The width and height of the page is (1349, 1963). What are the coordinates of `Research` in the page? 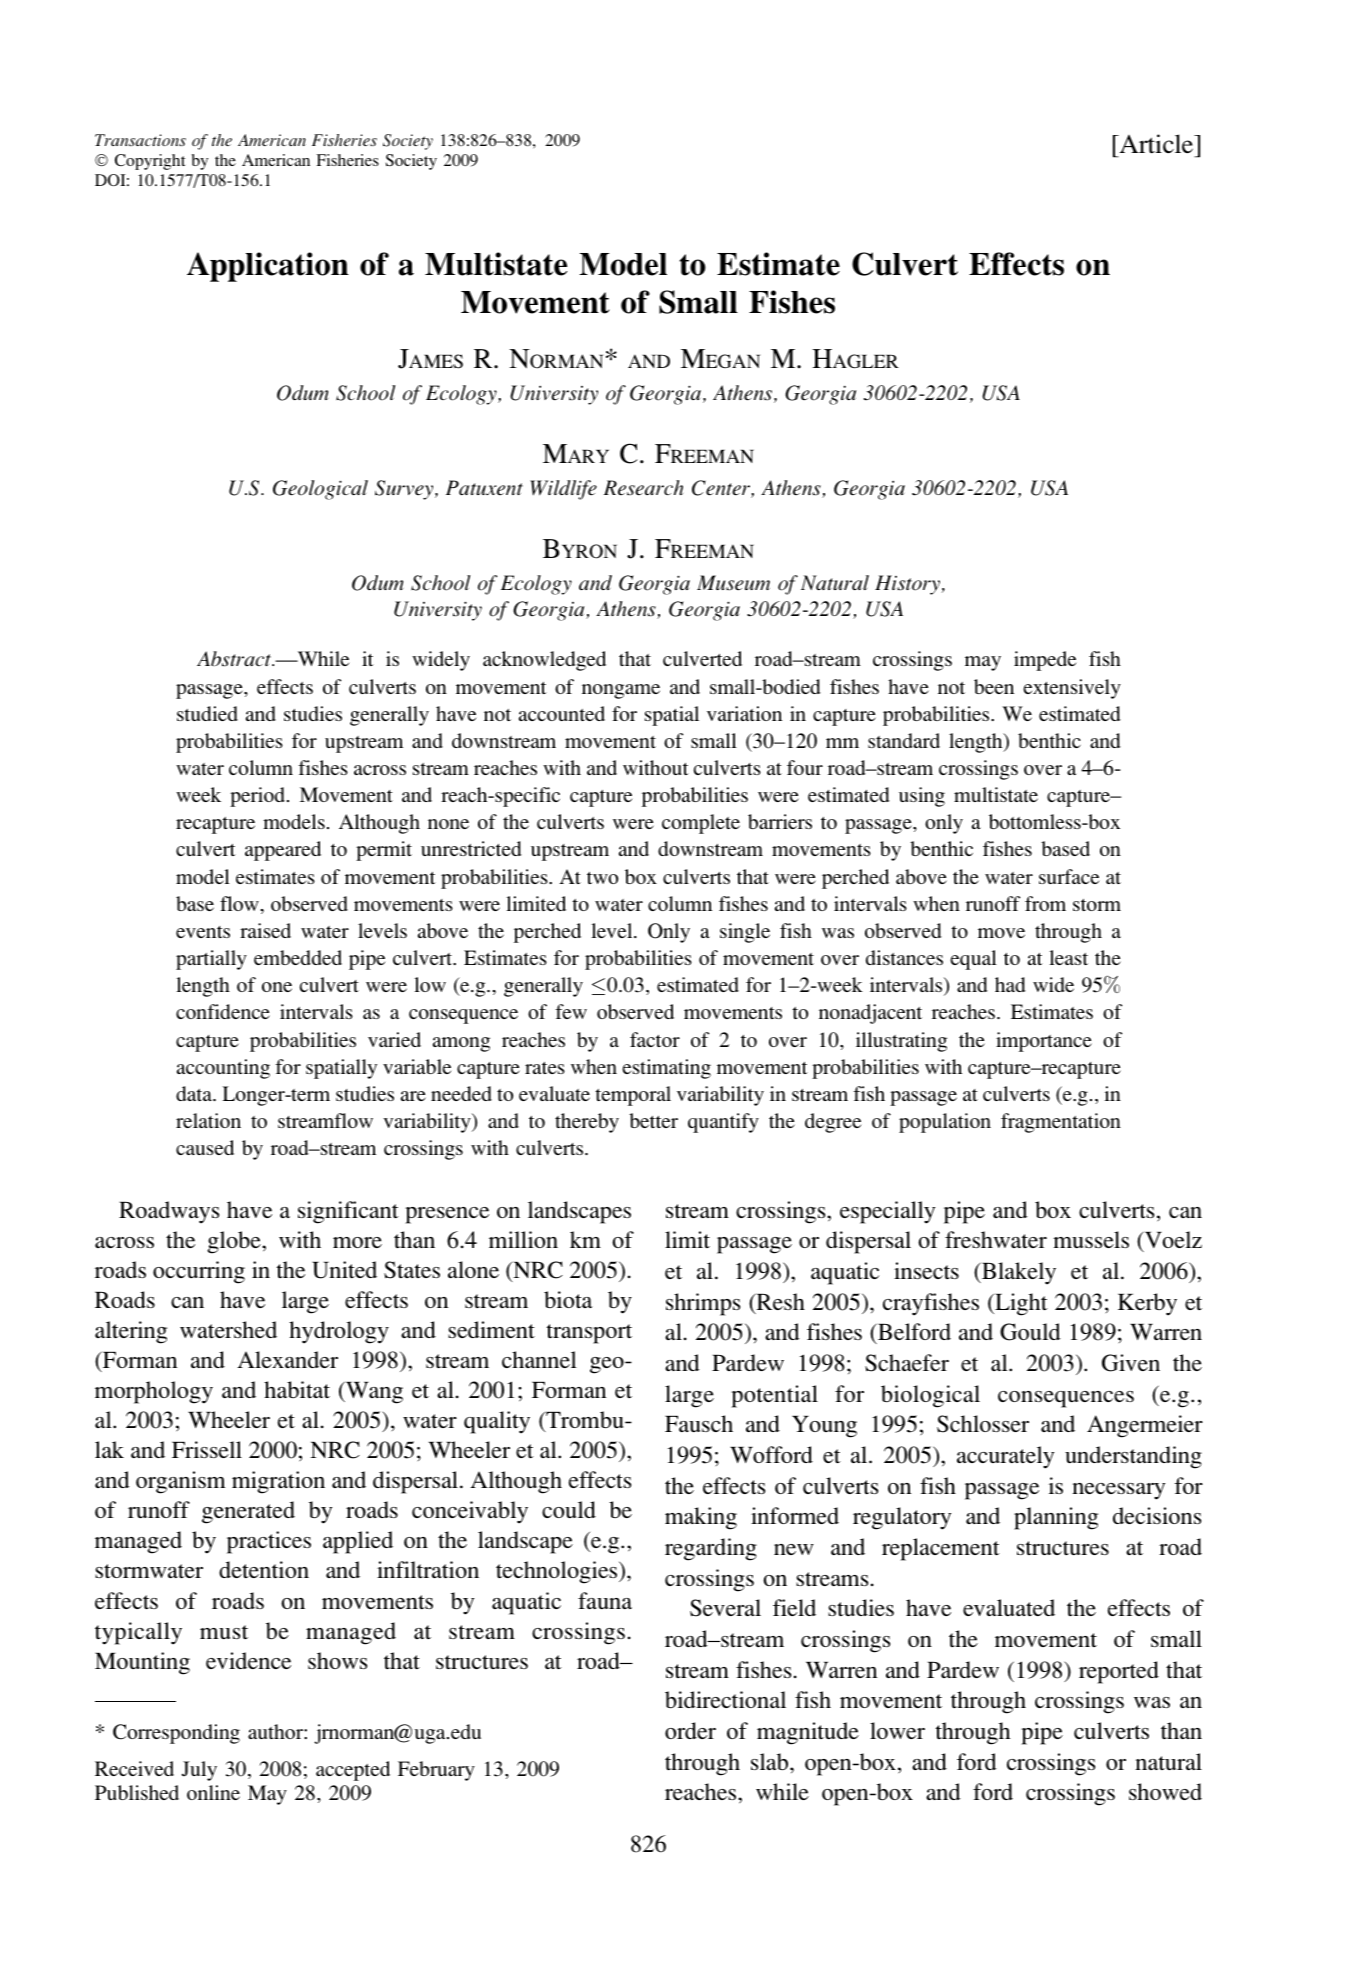 It's located at (643, 488).
